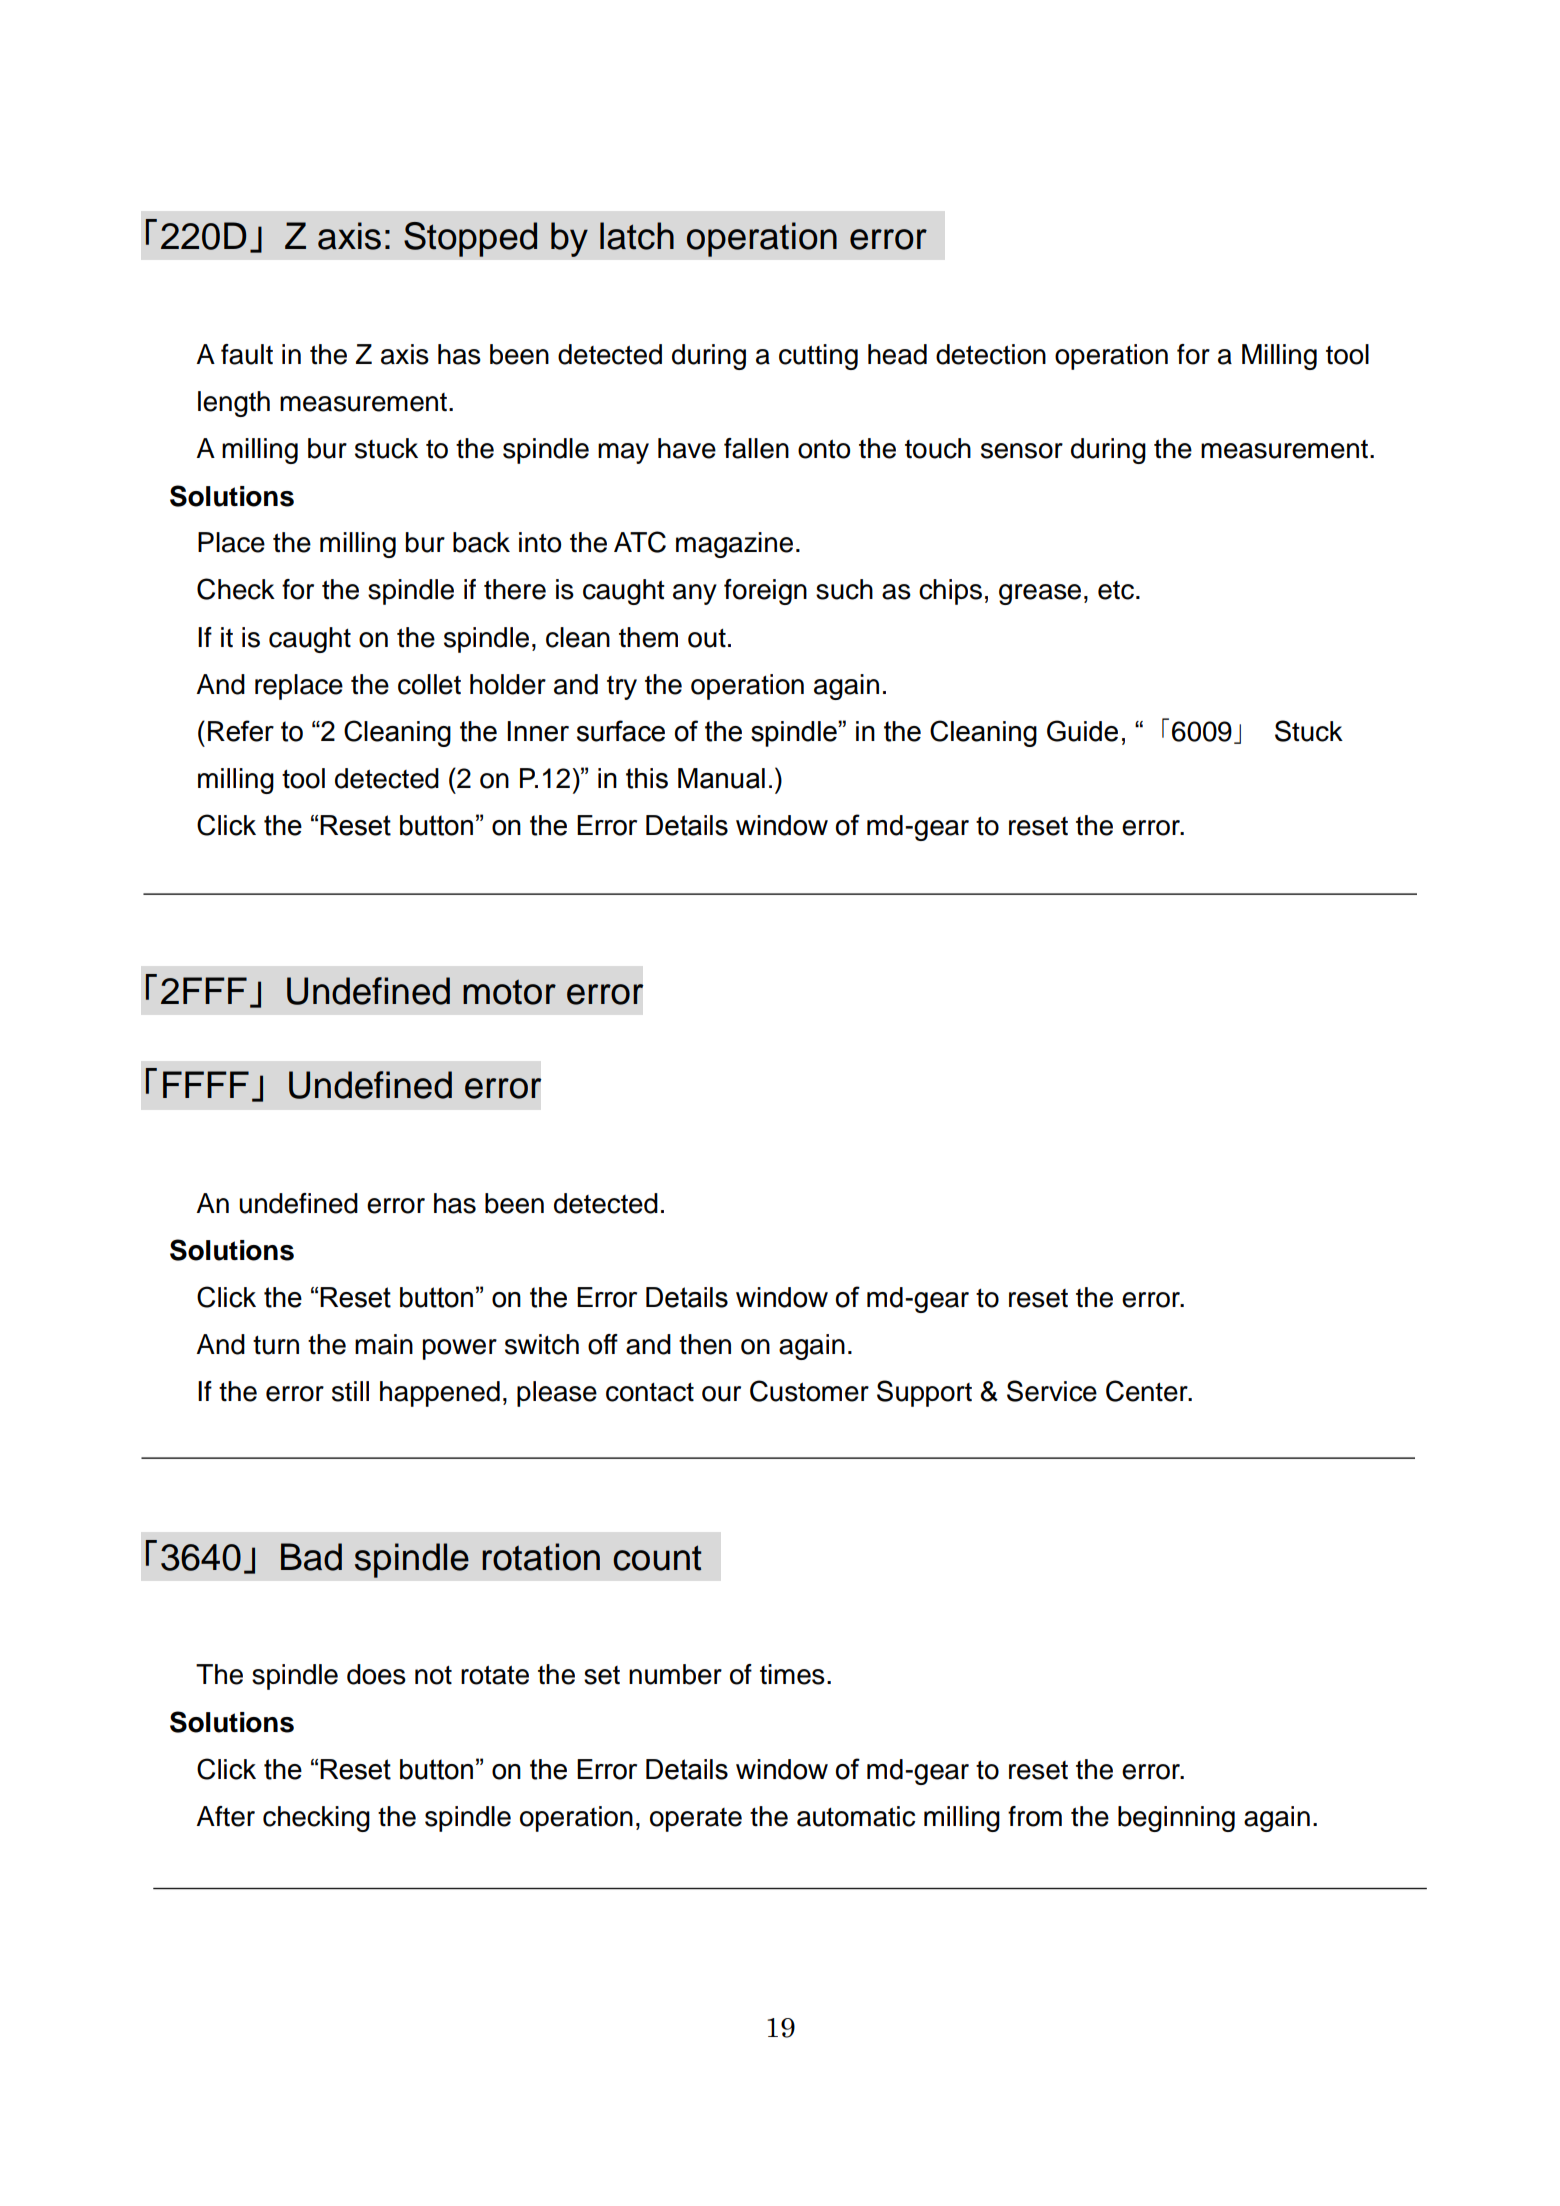 The height and width of the screenshot is (2206, 1560). What do you see at coordinates (350, 1391) in the screenshot?
I see `still` at bounding box center [350, 1391].
